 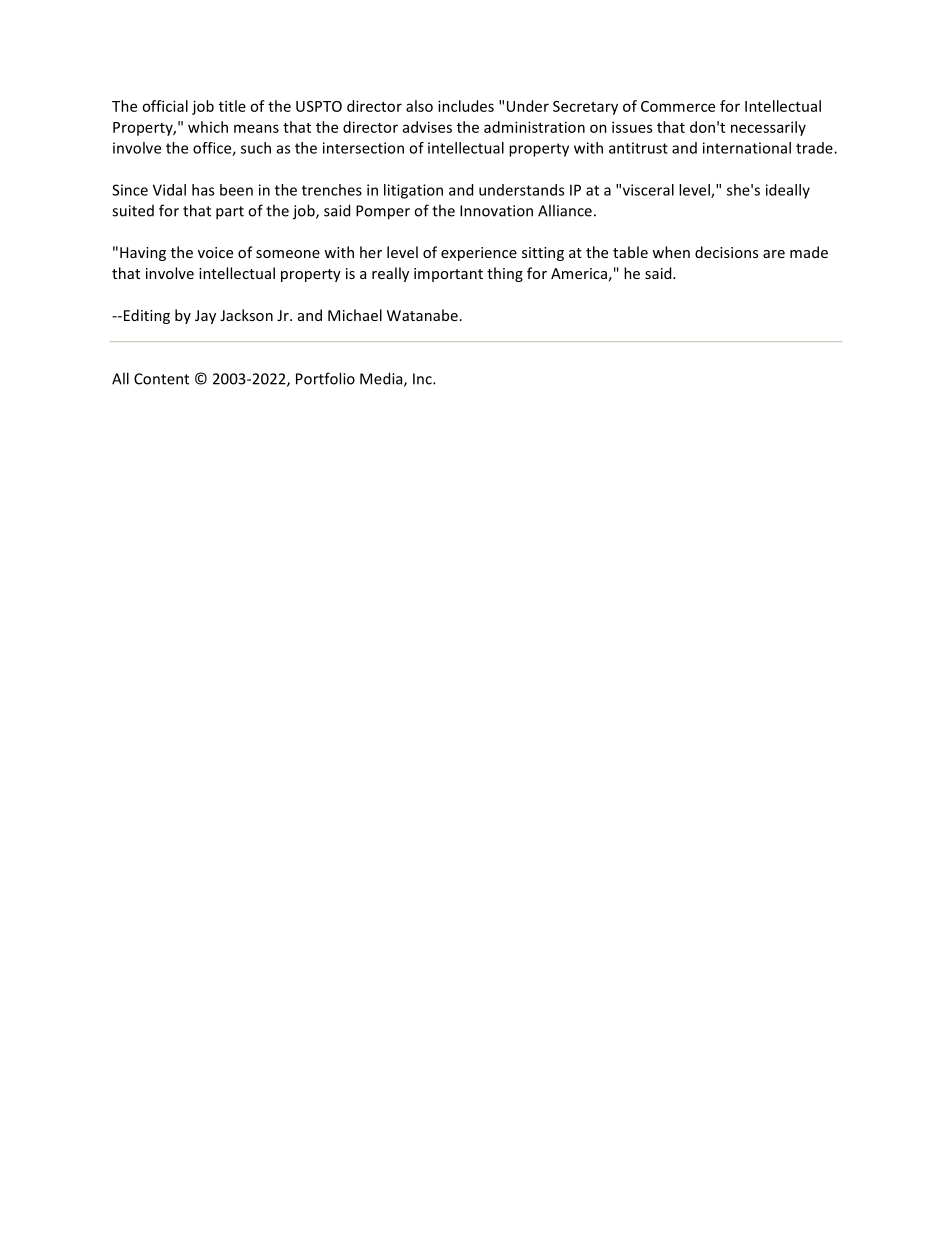 What do you see at coordinates (774, 254) in the image?
I see `are` at bounding box center [774, 254].
